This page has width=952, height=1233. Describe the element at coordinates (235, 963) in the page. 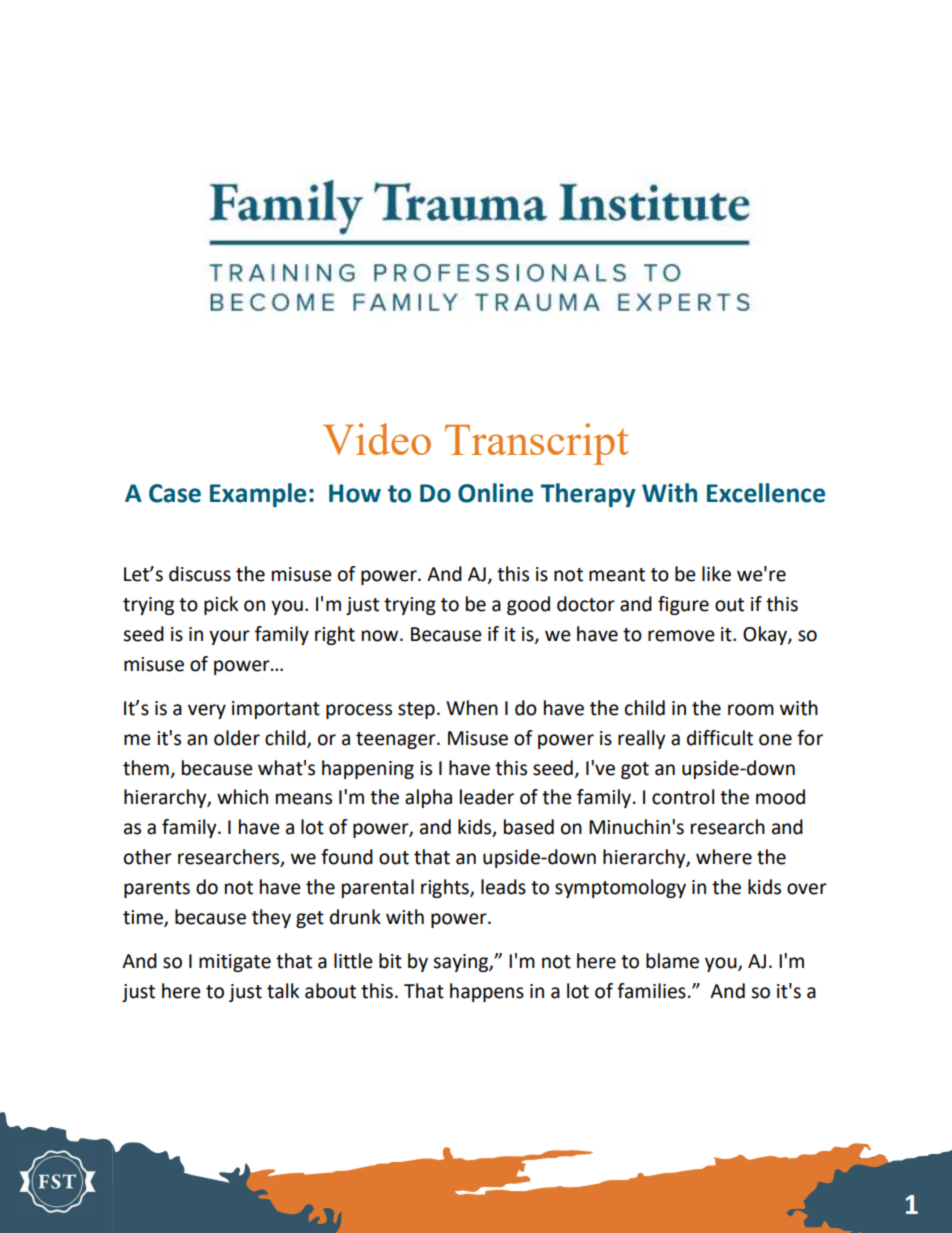

I see `mitigate` at that location.
